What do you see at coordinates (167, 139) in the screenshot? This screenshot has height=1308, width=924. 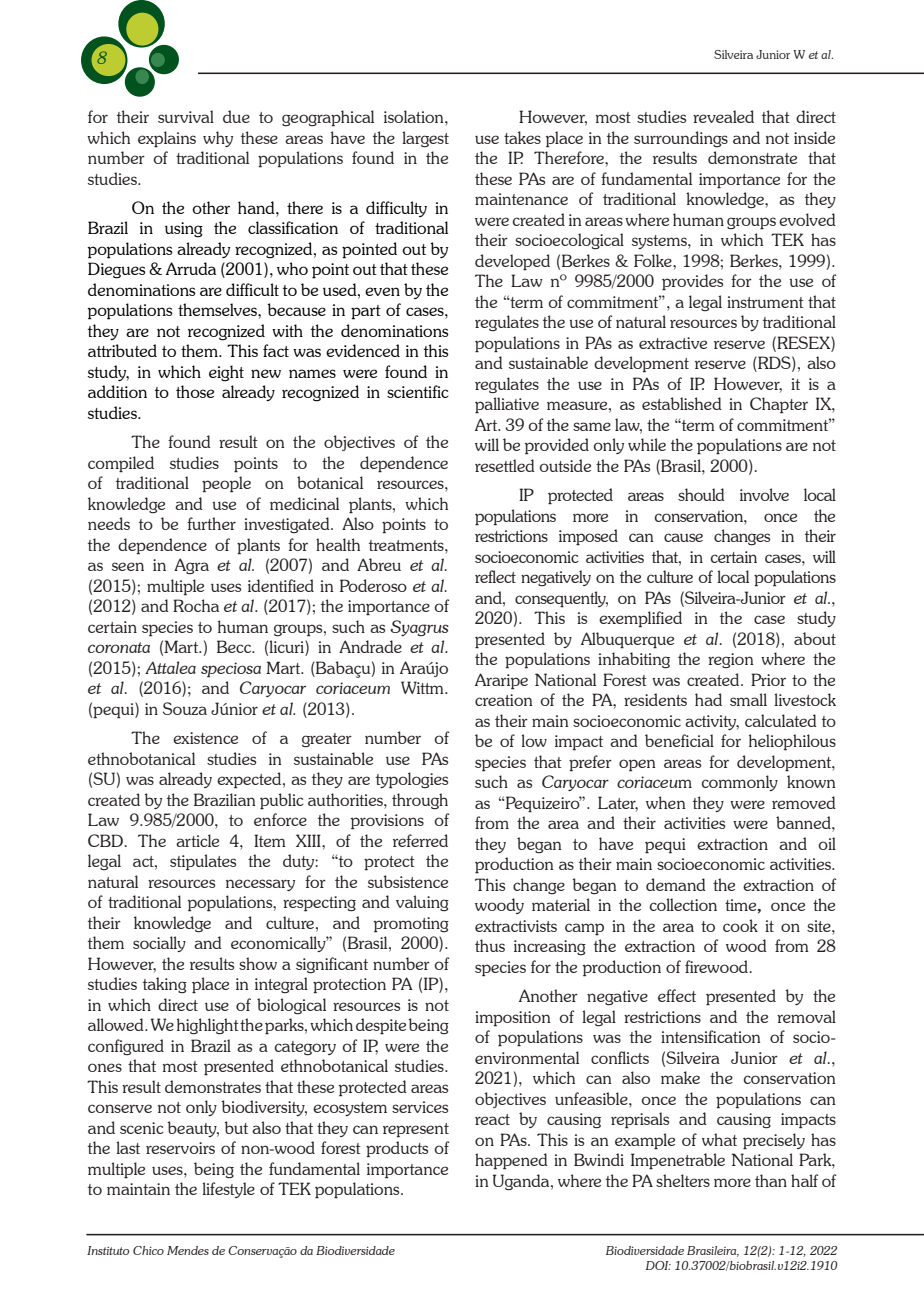 I see `explains` at bounding box center [167, 139].
